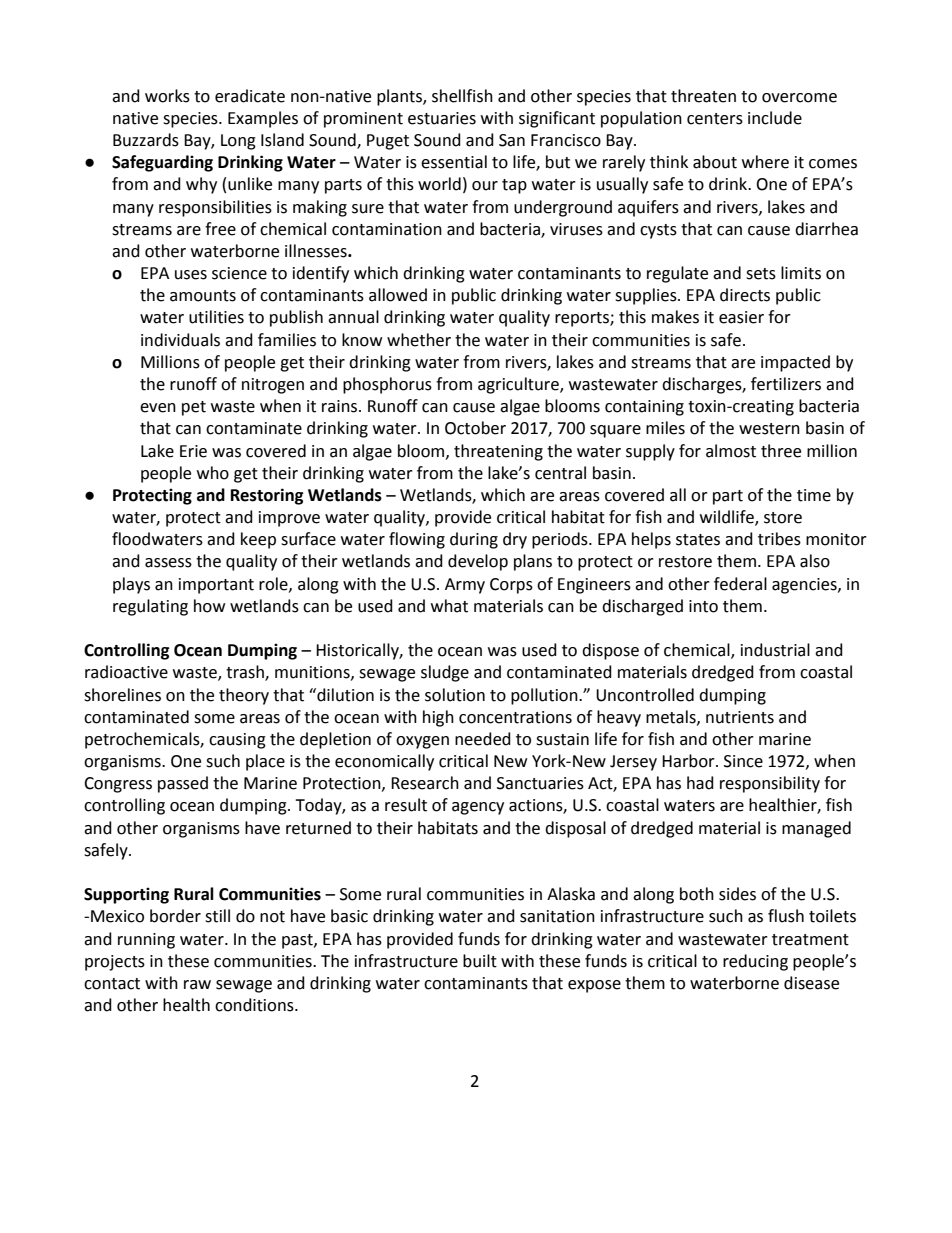  What do you see at coordinates (743, 761) in the screenshot?
I see `Since` at bounding box center [743, 761].
